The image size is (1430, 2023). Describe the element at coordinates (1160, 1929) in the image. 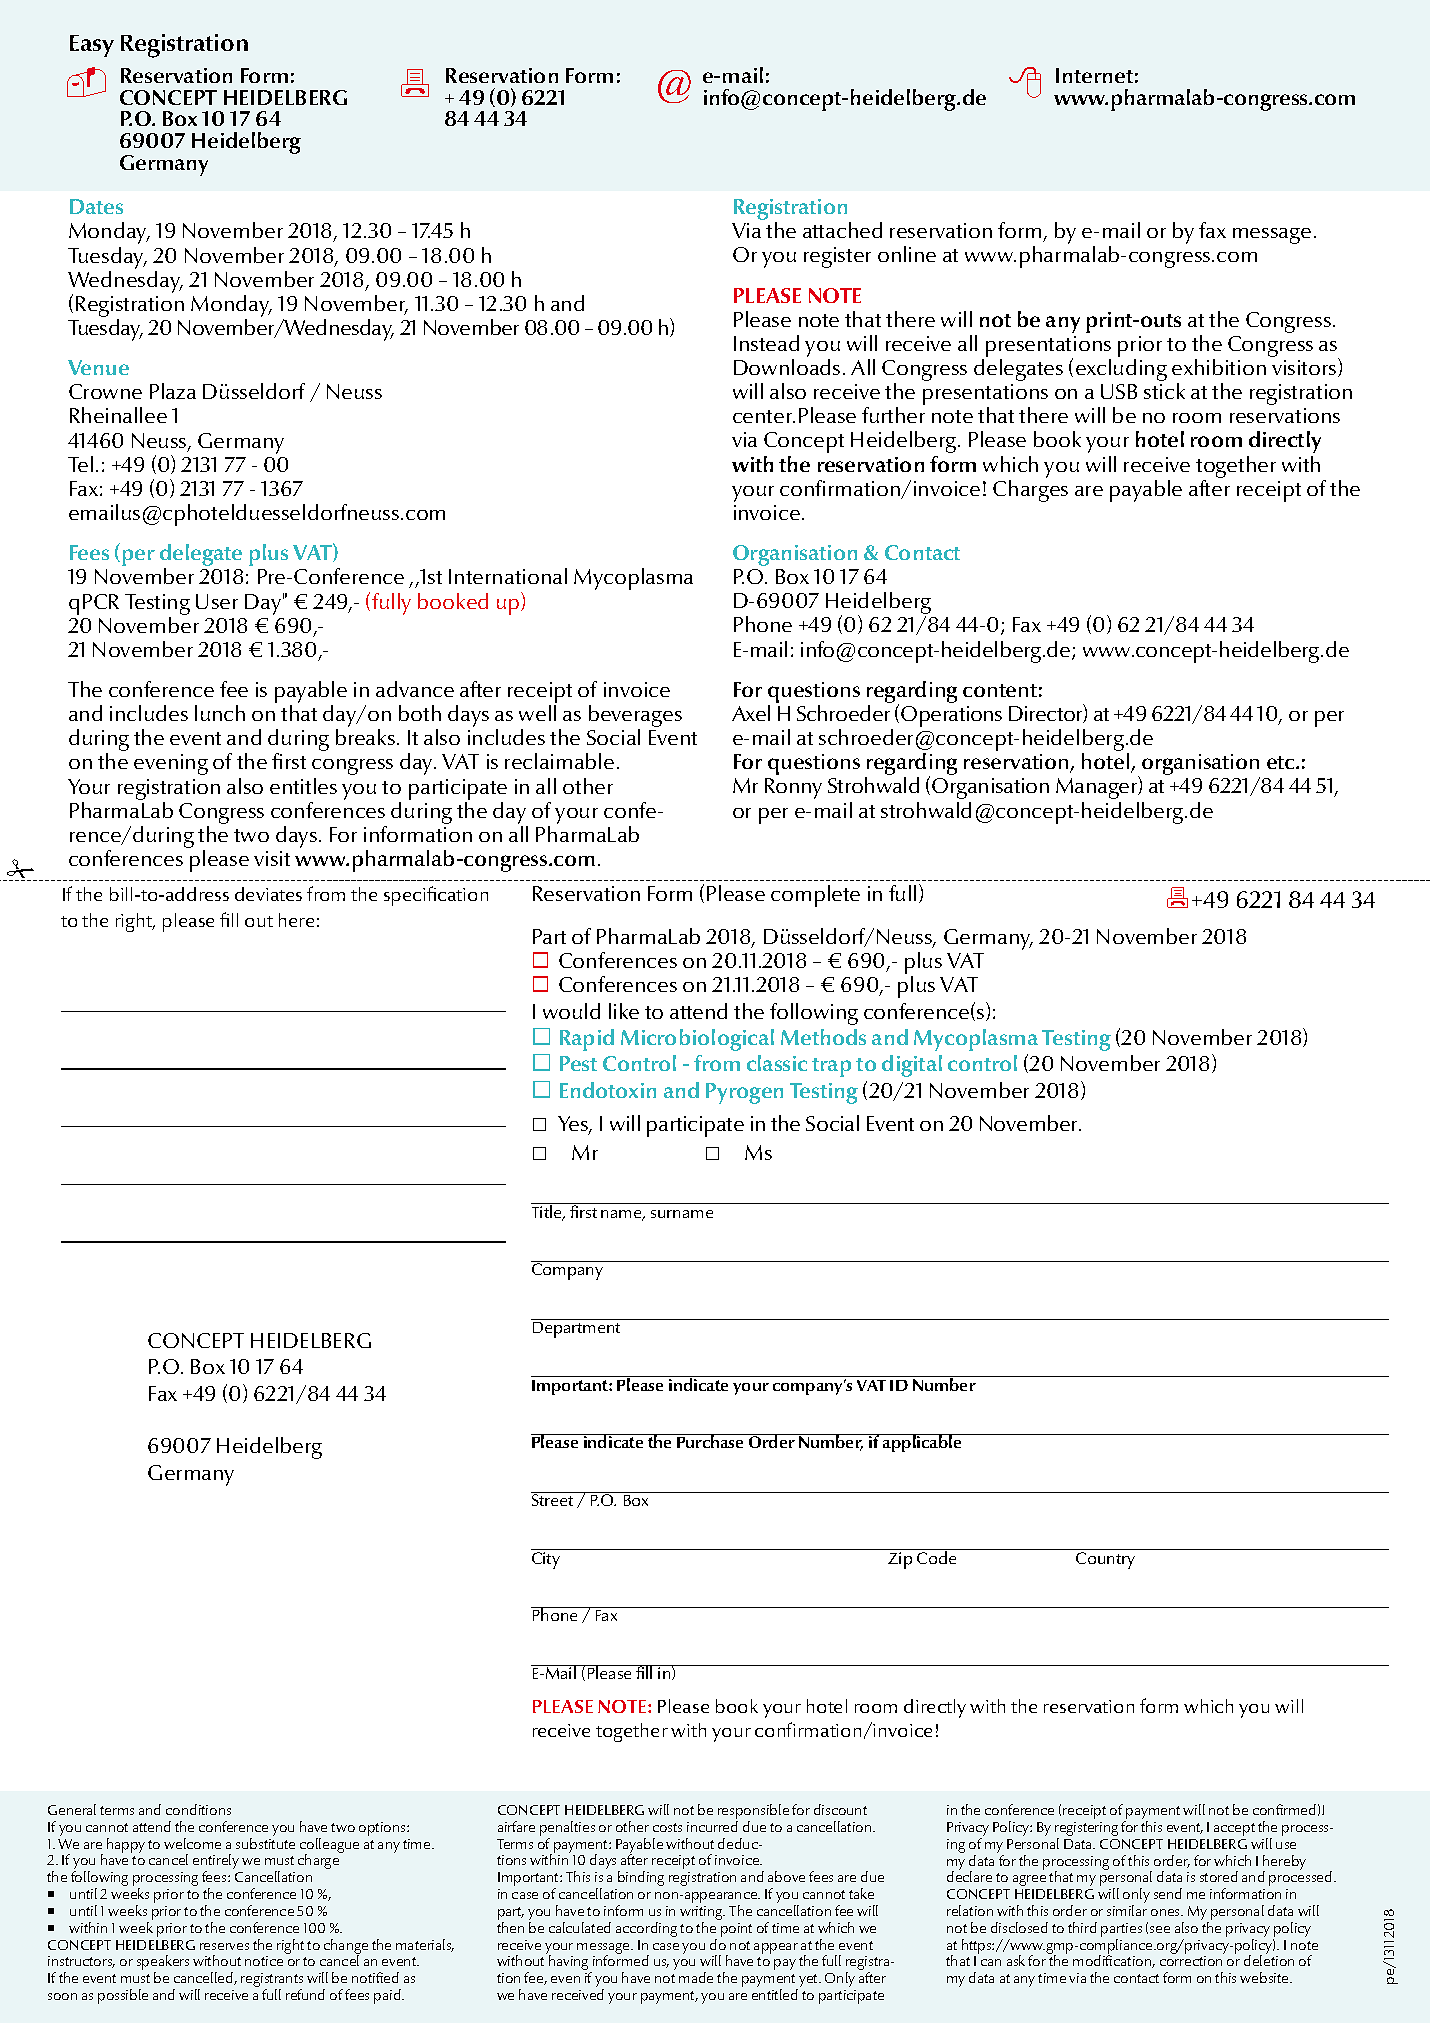

I see `see` at that location.
